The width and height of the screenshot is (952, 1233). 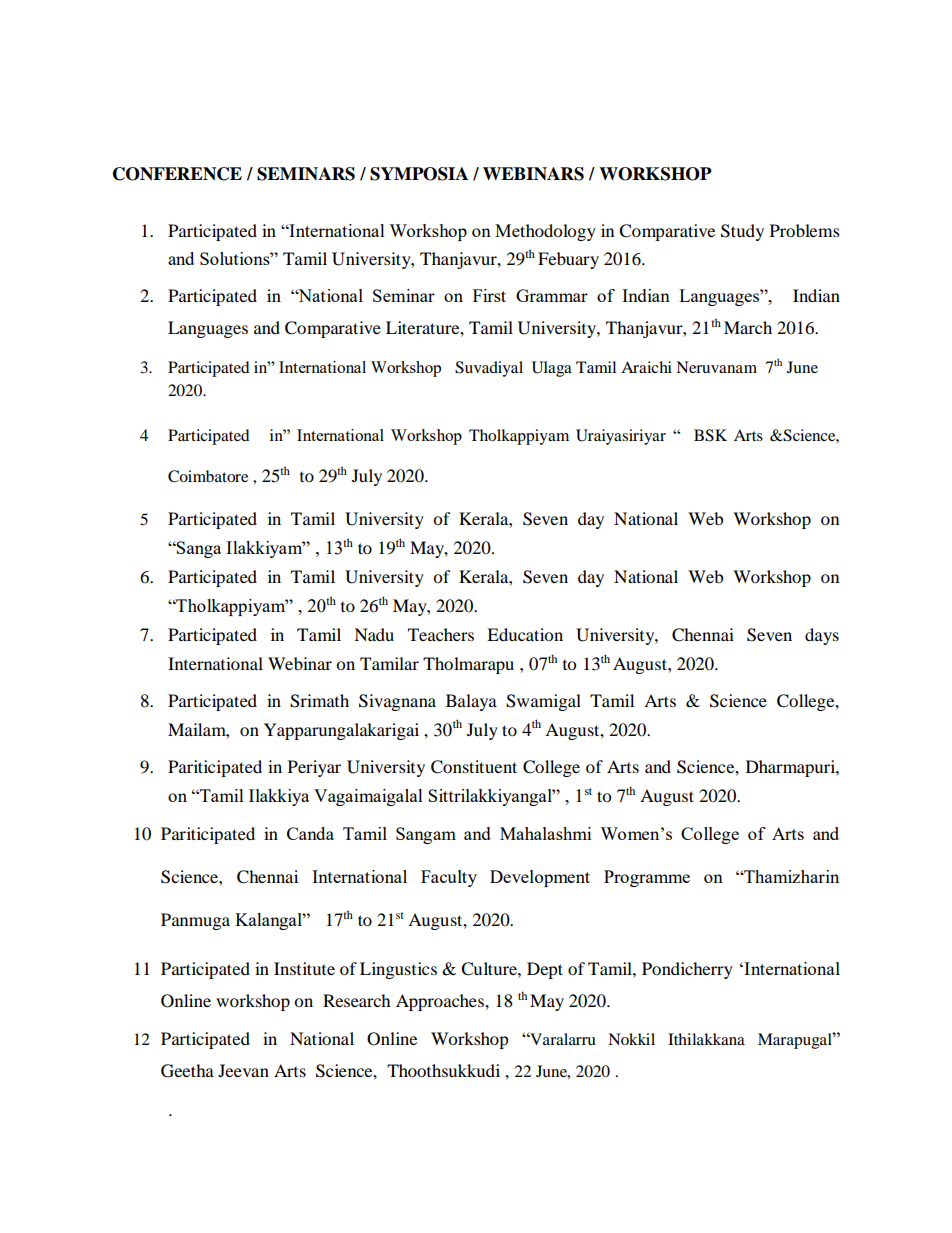 What do you see at coordinates (742, 232) in the screenshot?
I see `Study` at bounding box center [742, 232].
